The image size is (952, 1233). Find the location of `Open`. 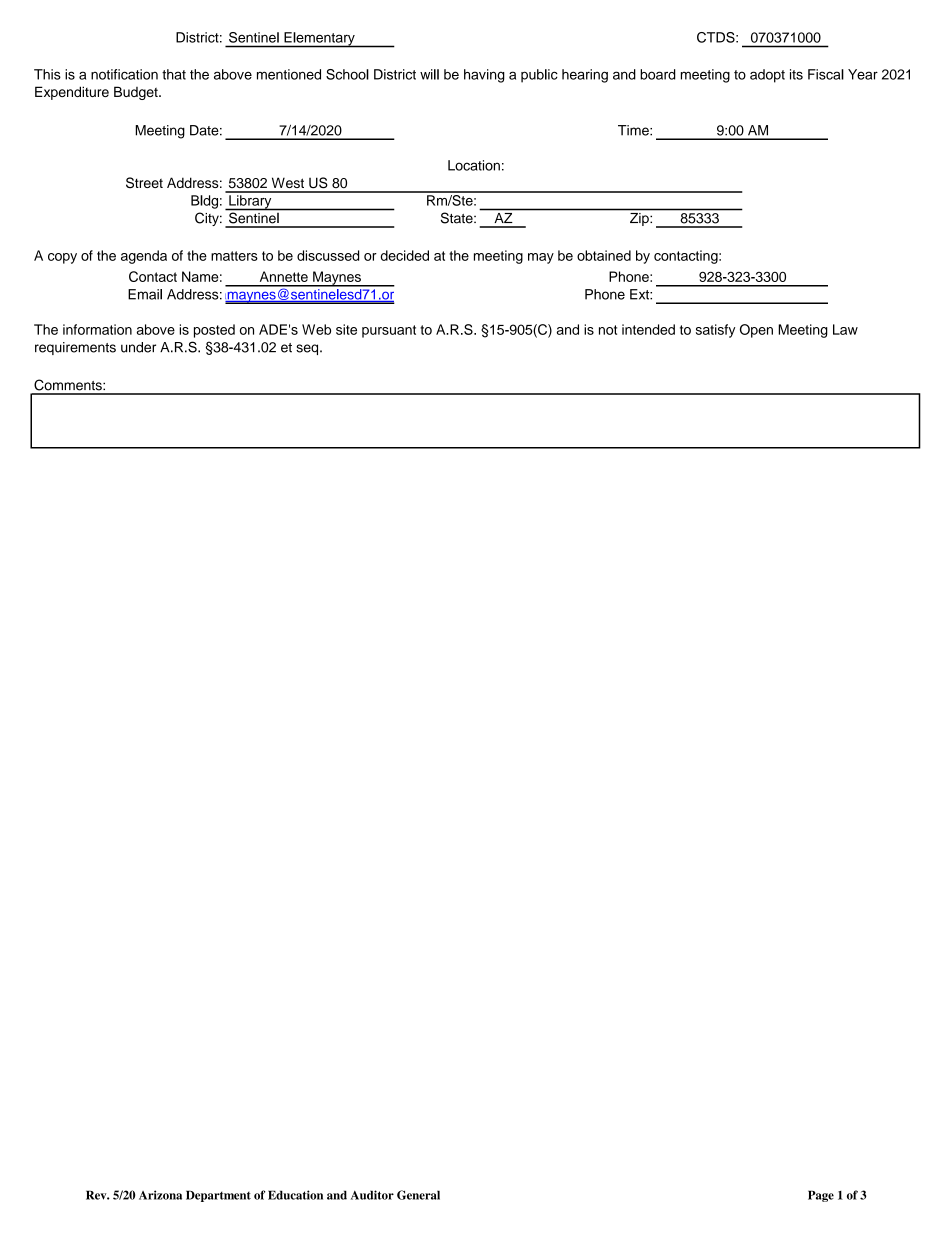

Open is located at coordinates (756, 331).
